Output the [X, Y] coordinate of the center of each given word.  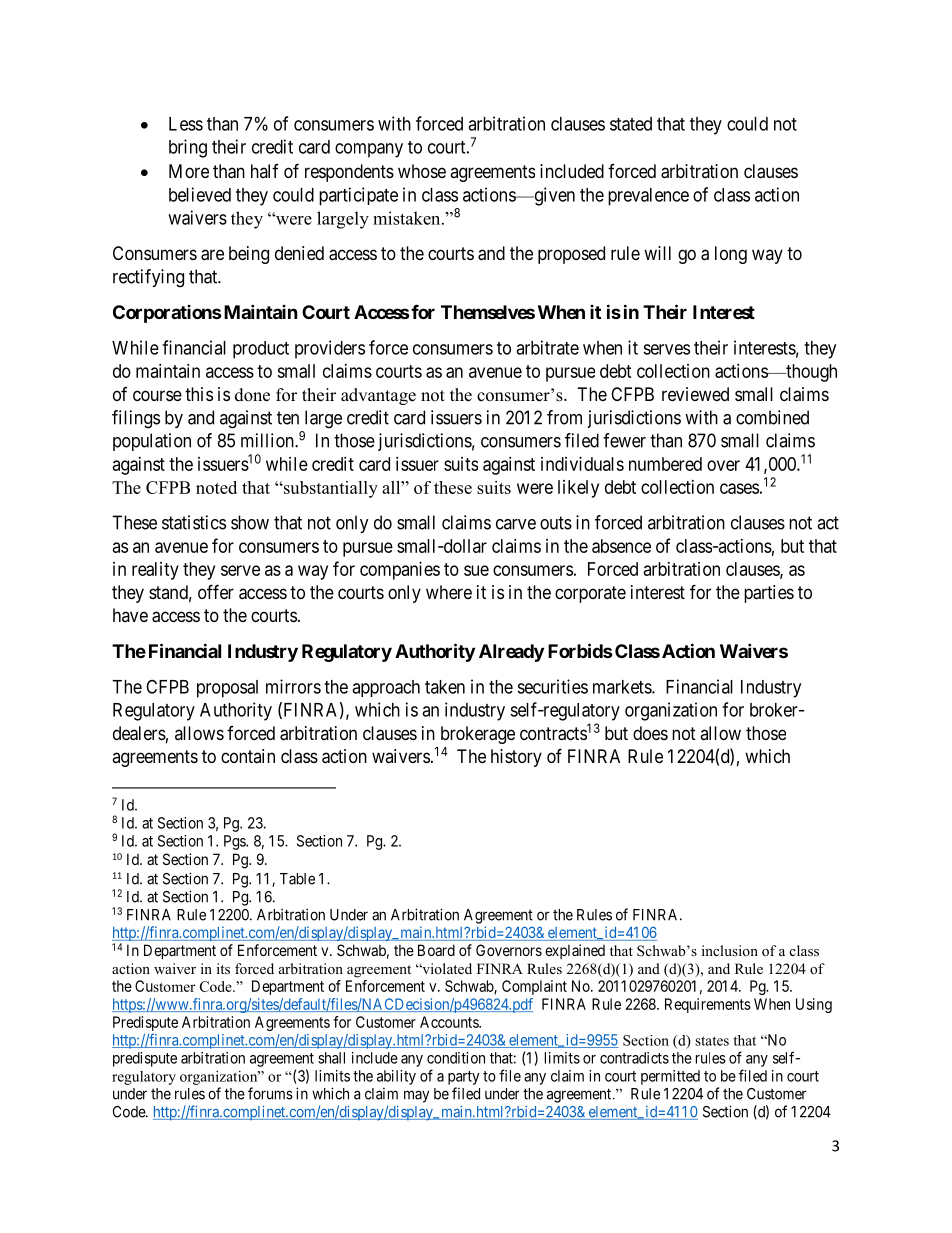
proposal [227, 689]
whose [422, 171]
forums [270, 1093]
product [261, 350]
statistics [194, 522]
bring [188, 148]
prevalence [648, 197]
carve [516, 524]
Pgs [235, 842]
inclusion [730, 950]
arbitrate [547, 347]
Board [436, 950]
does [650, 733]
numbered [665, 464]
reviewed [695, 394]
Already [511, 653]
